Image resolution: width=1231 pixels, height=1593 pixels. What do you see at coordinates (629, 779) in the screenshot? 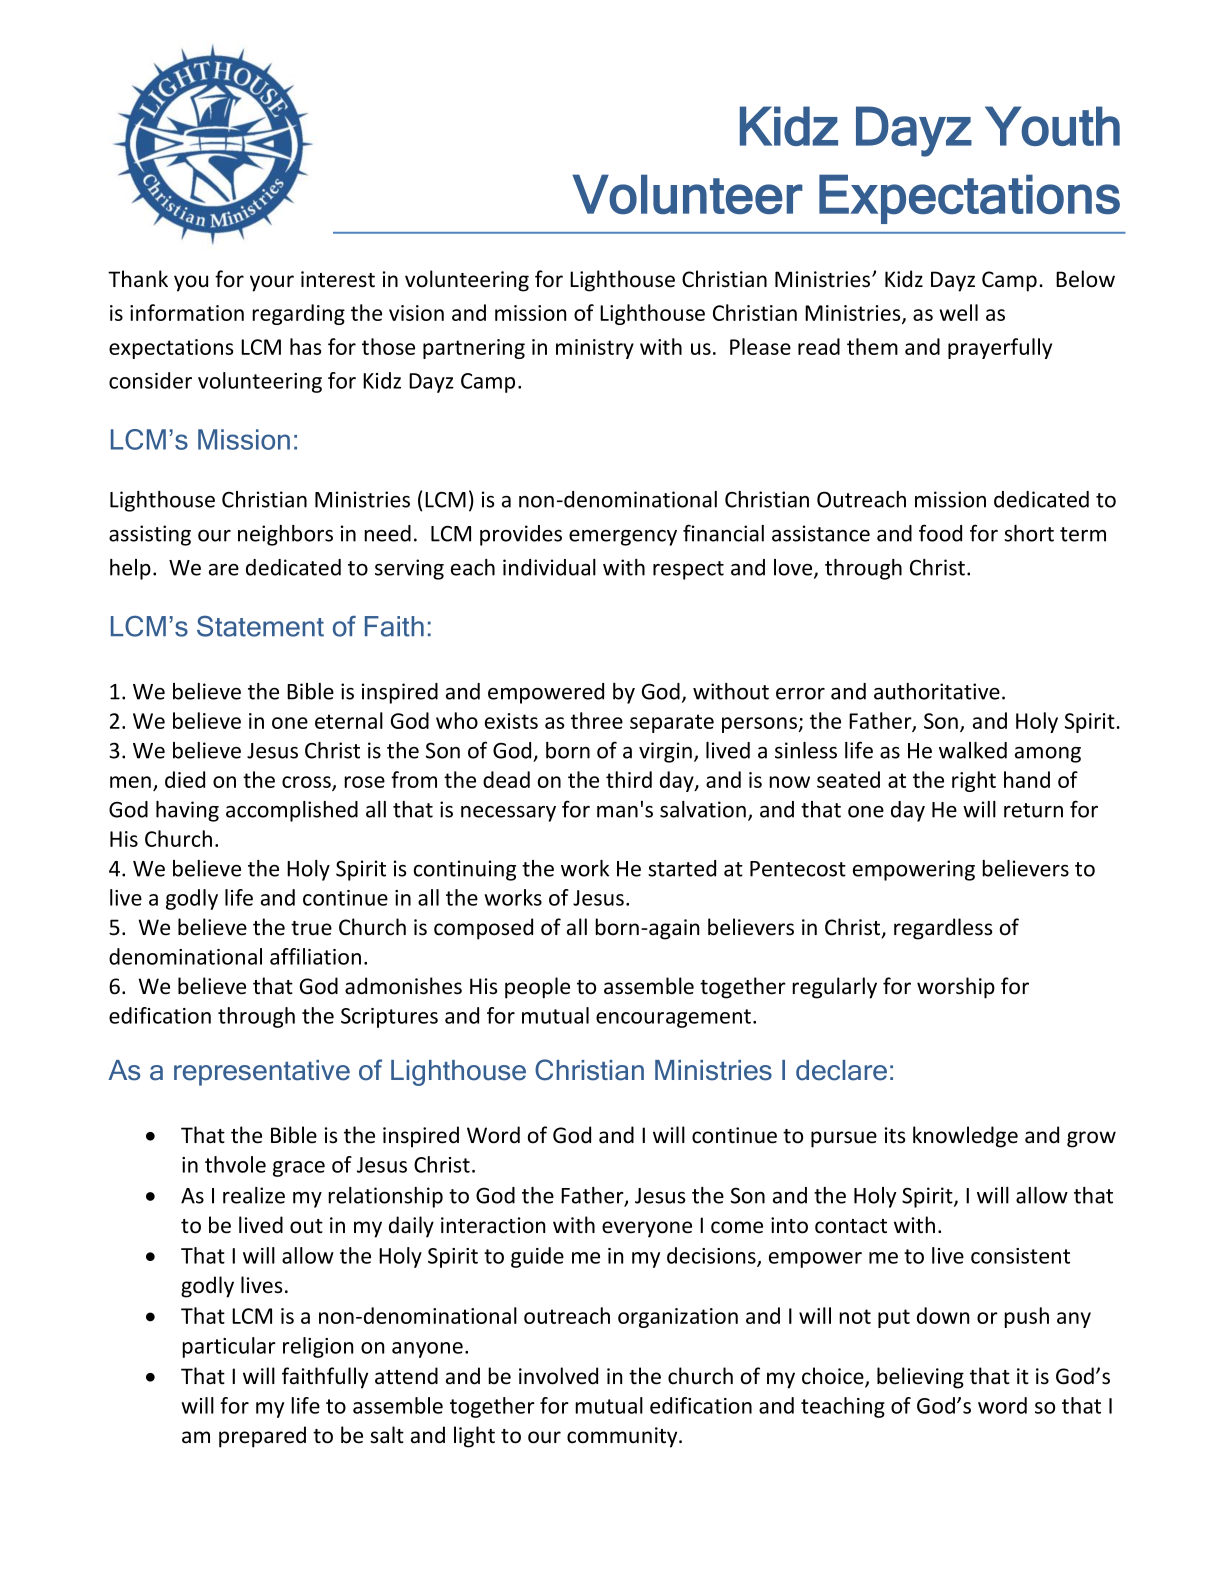
I see `third` at bounding box center [629, 779].
